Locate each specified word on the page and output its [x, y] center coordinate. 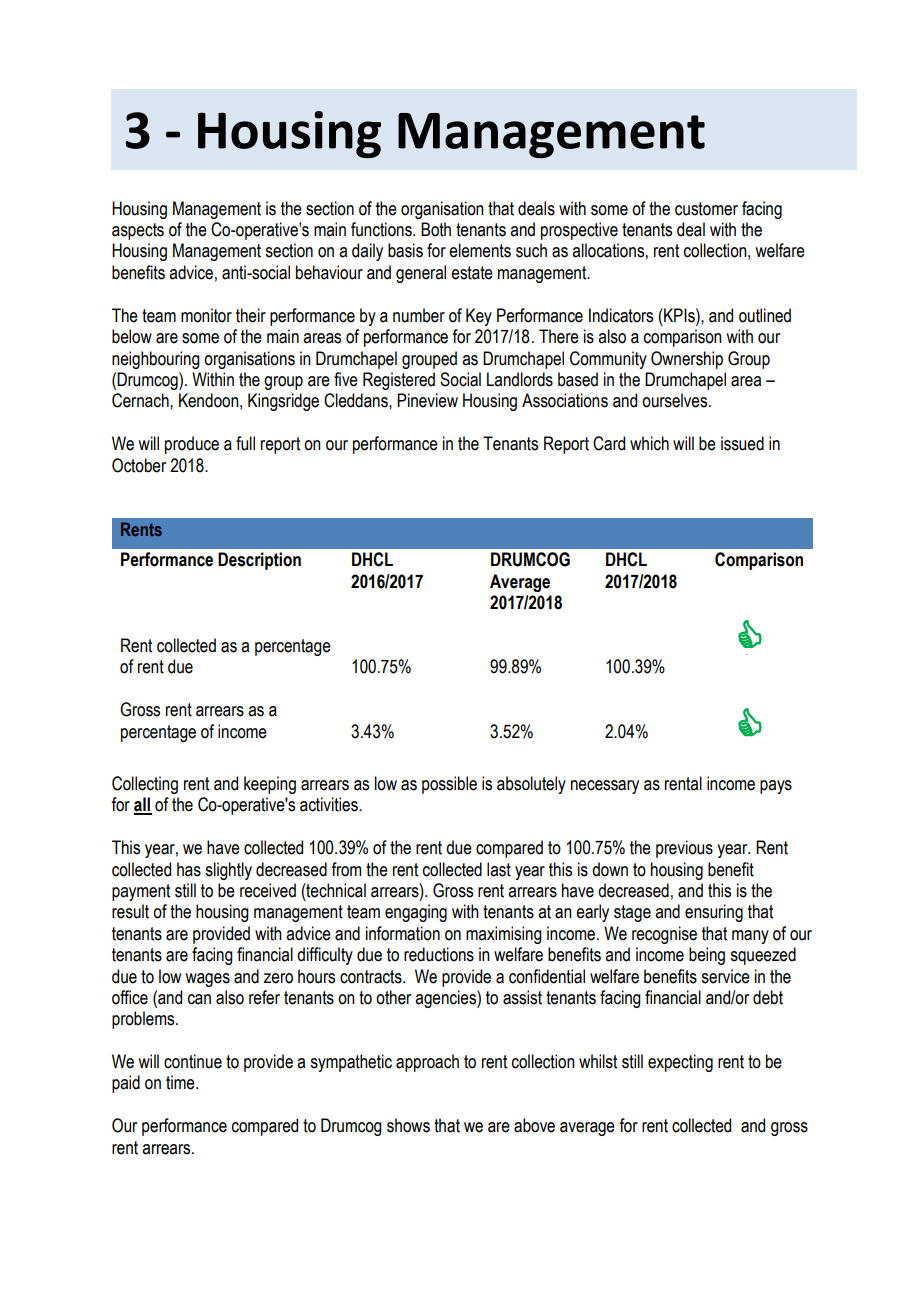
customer [706, 209]
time [181, 1082]
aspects [138, 231]
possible [449, 785]
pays [776, 787]
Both [436, 229]
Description [259, 561]
